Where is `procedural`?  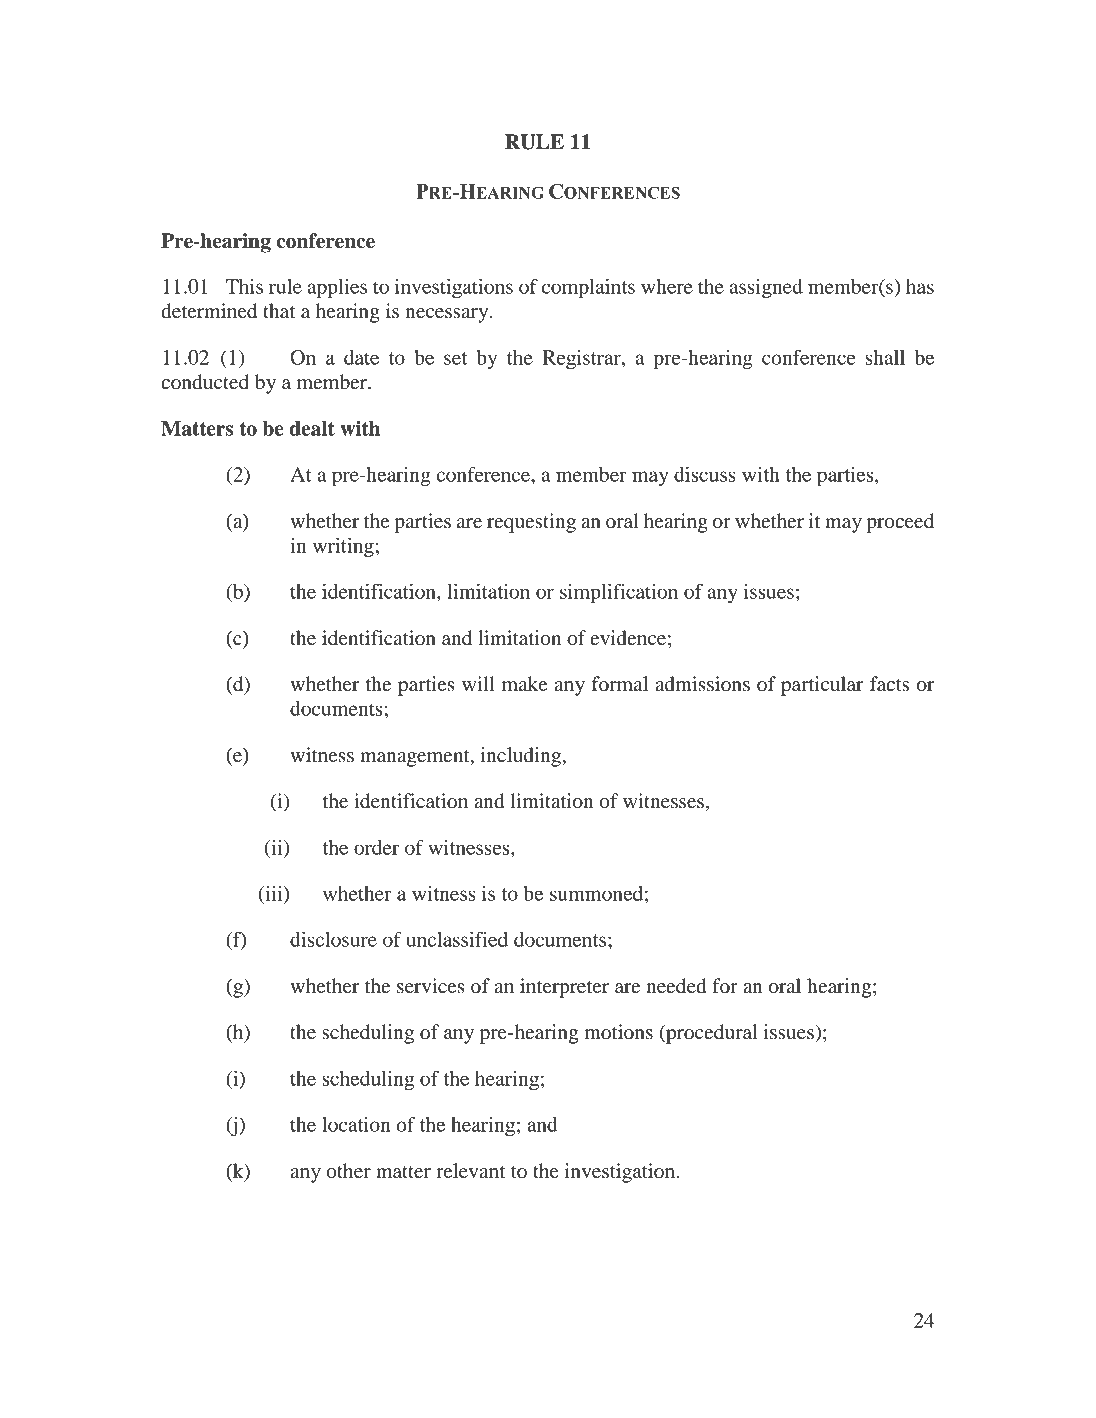
procedural is located at coordinates (710, 1034).
